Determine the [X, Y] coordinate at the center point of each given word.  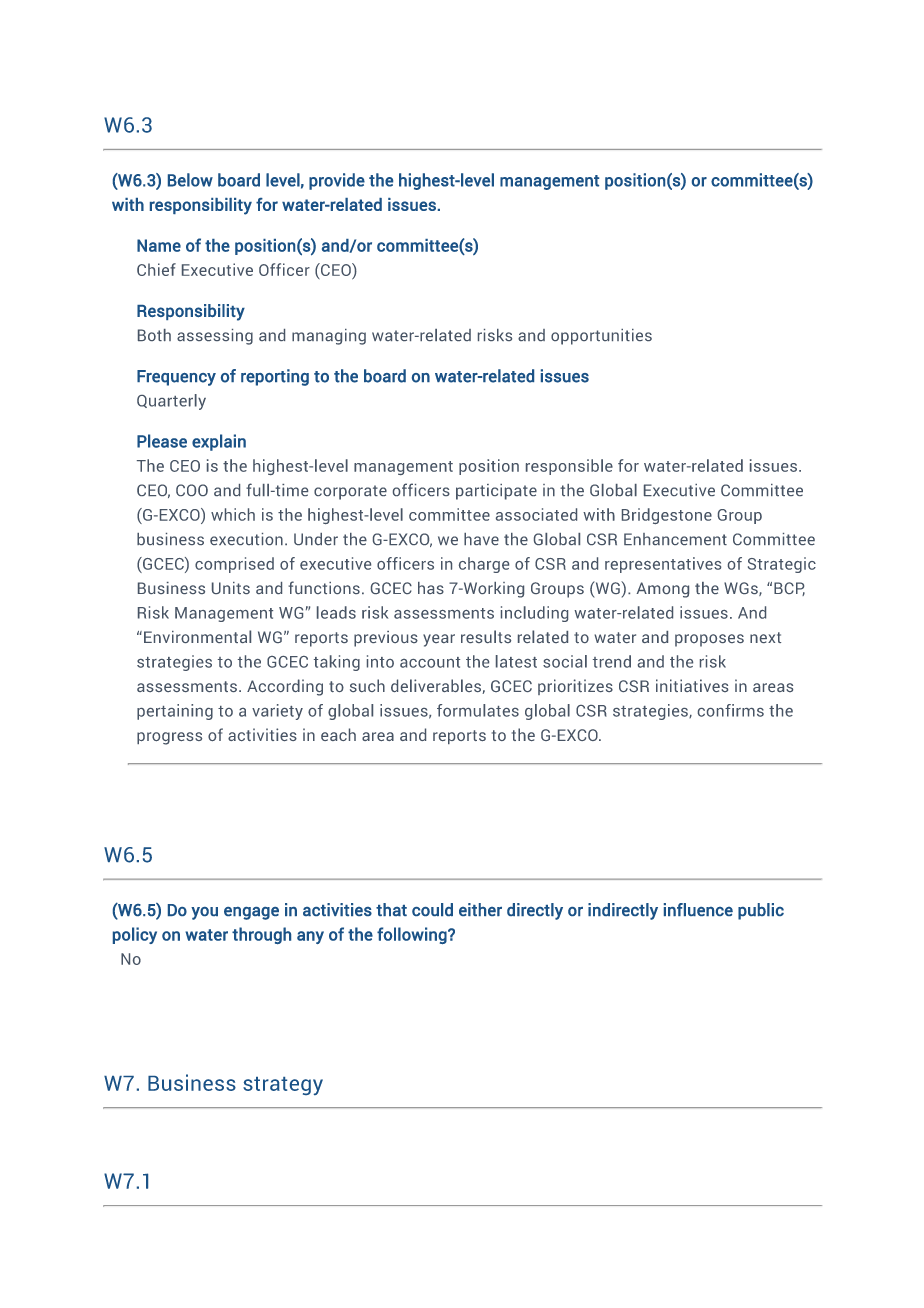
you [204, 913]
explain [219, 442]
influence [698, 909]
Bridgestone [667, 516]
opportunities [601, 337]
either [480, 909]
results [486, 636]
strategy [283, 1086]
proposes [709, 640]
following [413, 935]
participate [496, 492]
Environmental [197, 636]
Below [190, 180]
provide [337, 181]
